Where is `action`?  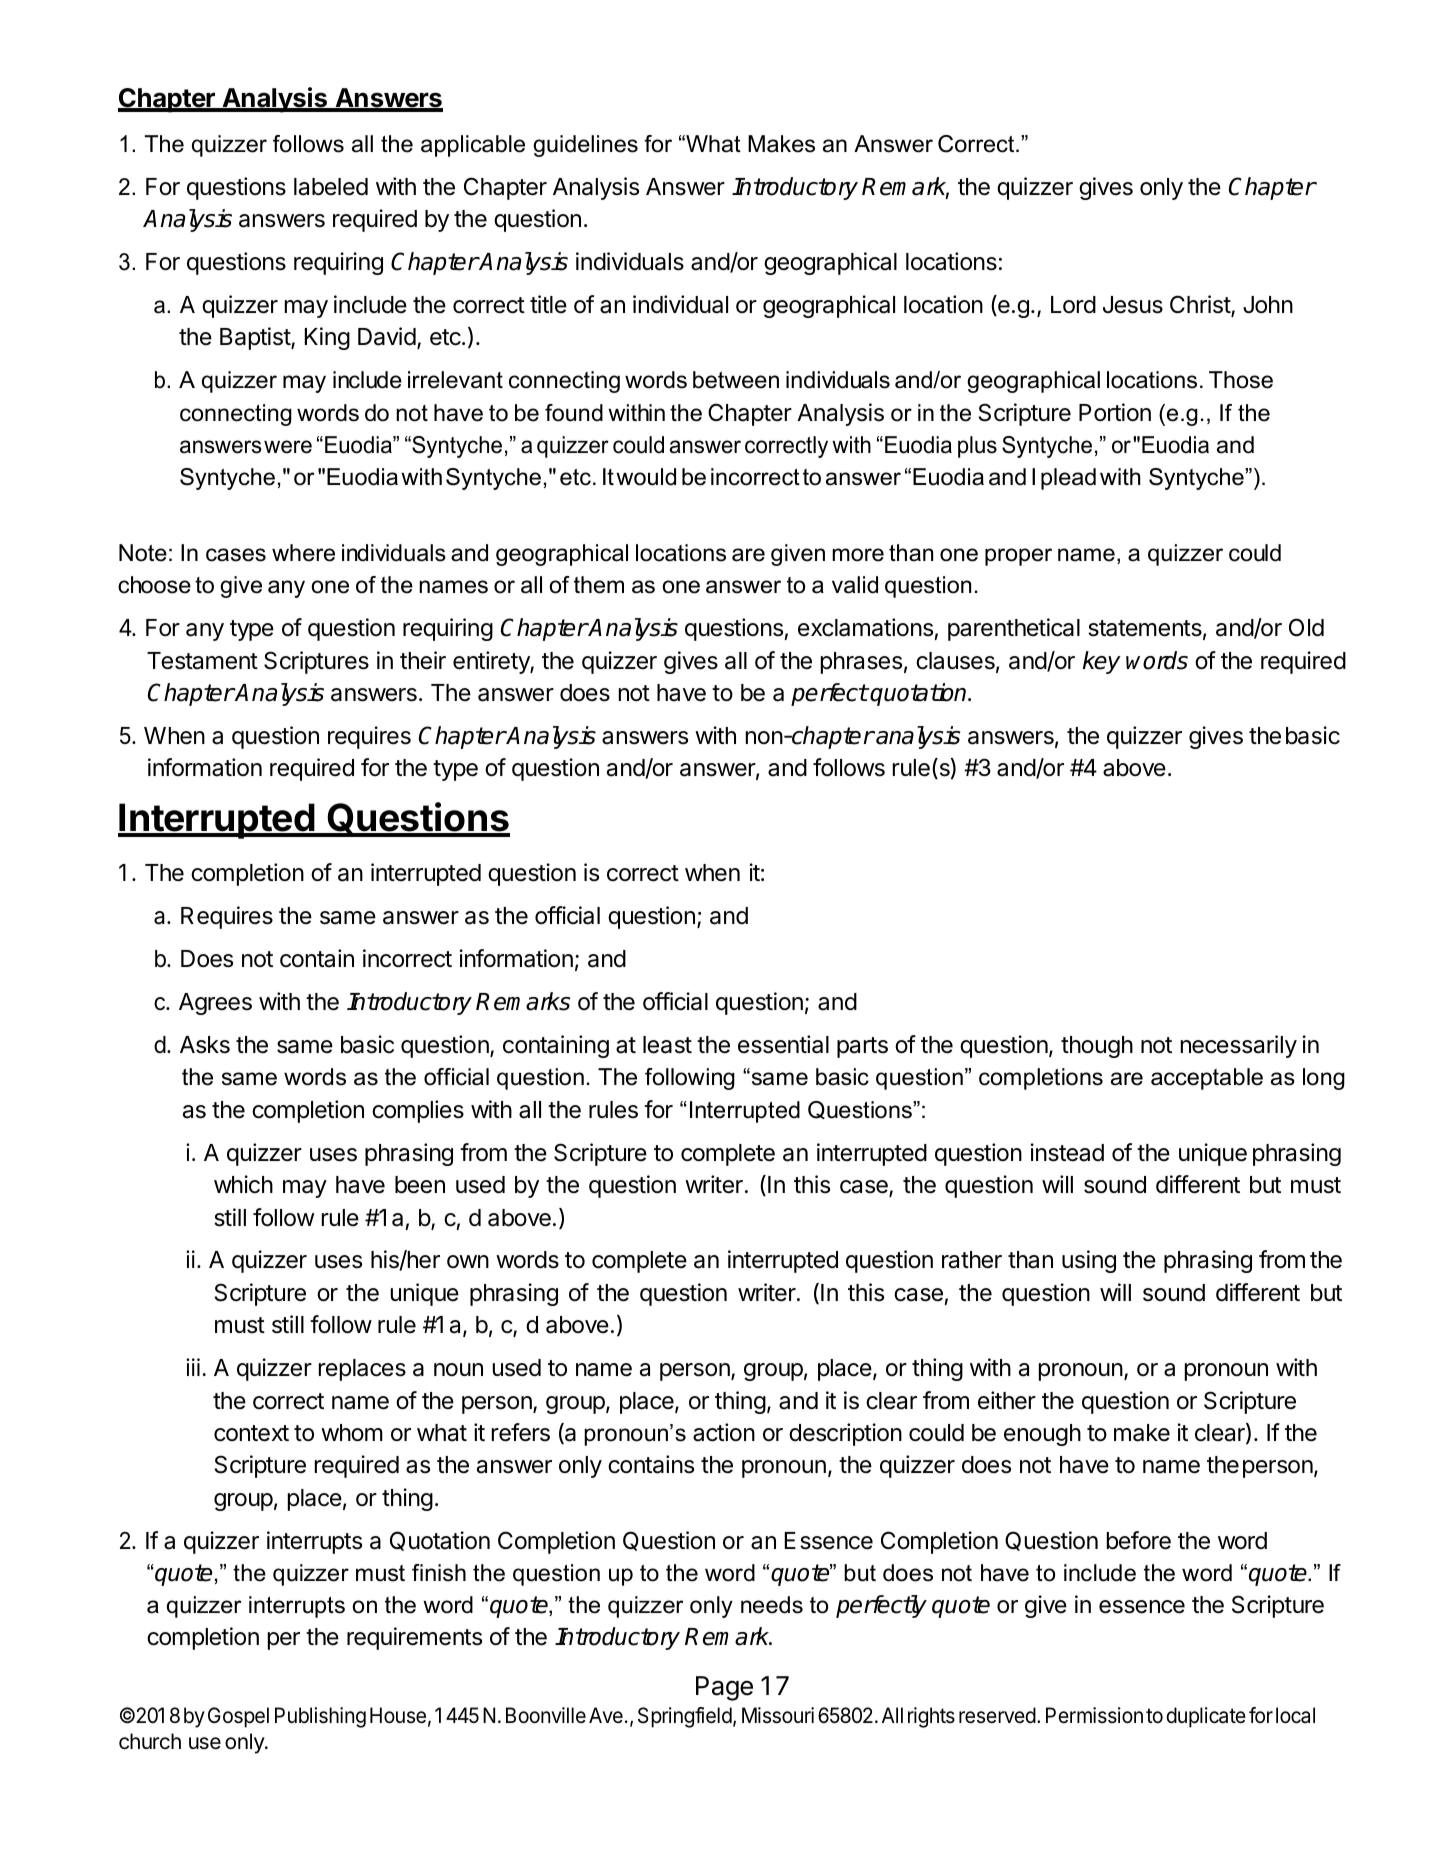 action is located at coordinates (724, 1432).
